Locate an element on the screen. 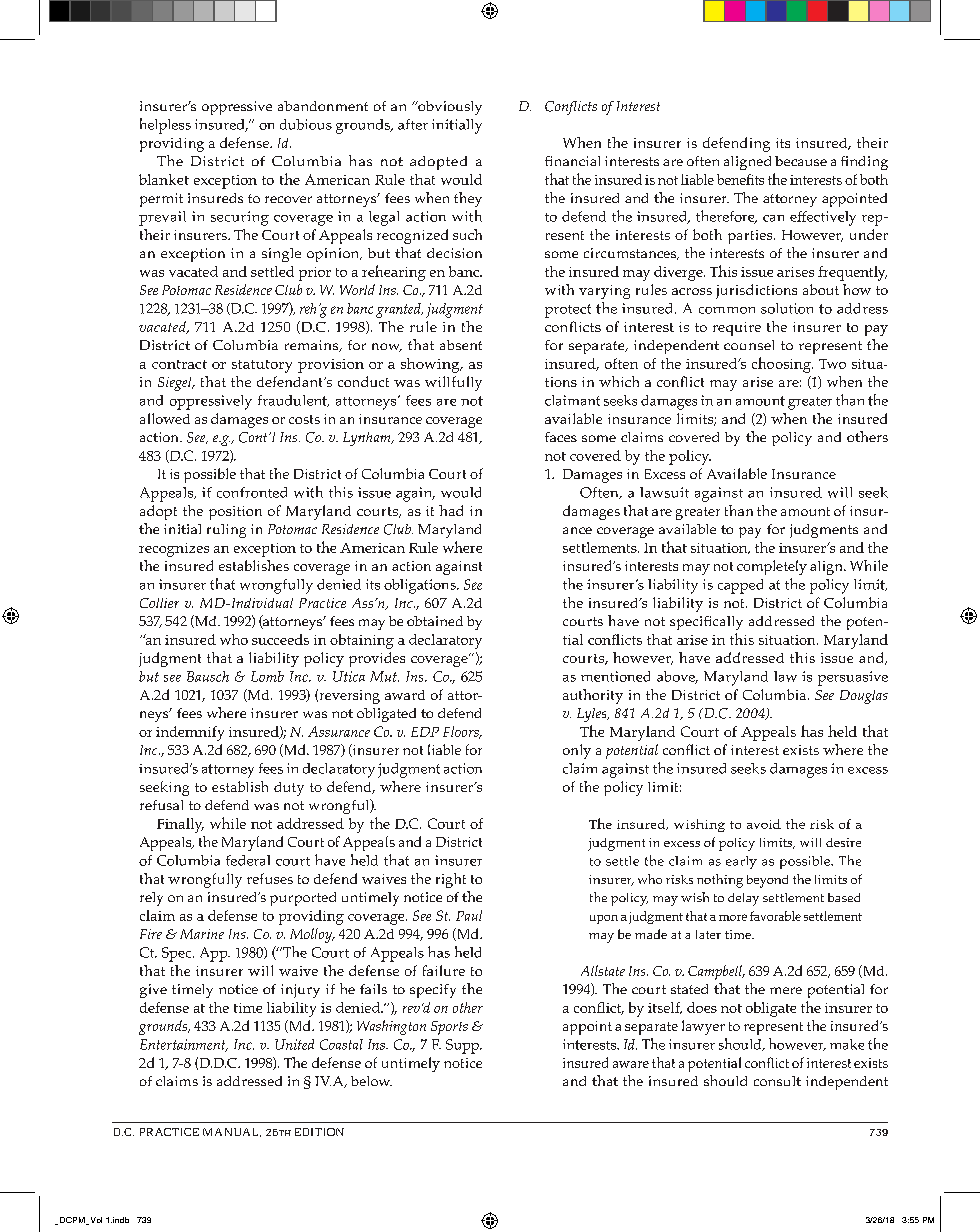  obtained is located at coordinates (435, 621).
